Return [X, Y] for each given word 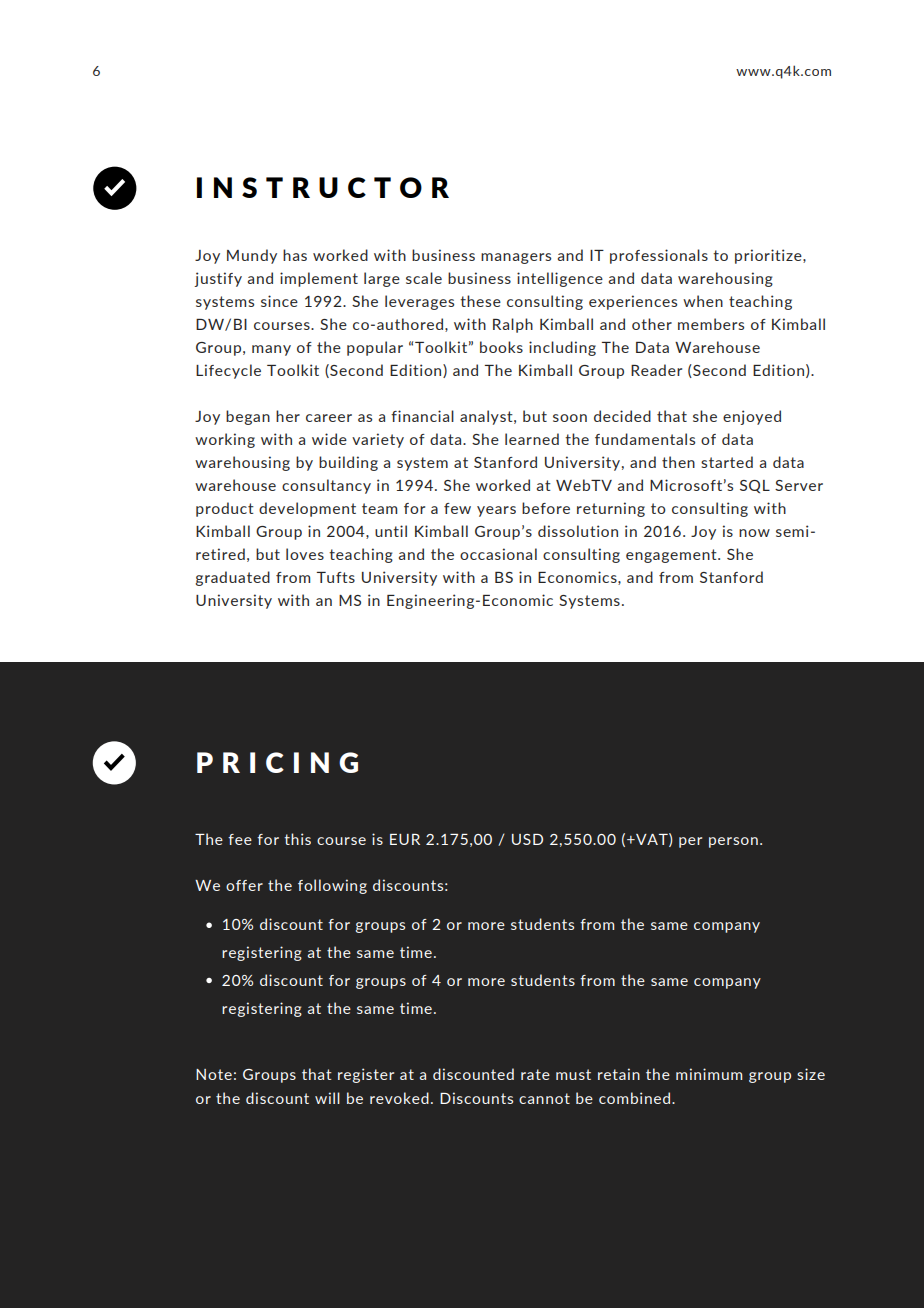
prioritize [769, 256]
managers [516, 258]
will [327, 1098]
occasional [498, 554]
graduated [232, 578]
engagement [672, 556]
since [279, 301]
